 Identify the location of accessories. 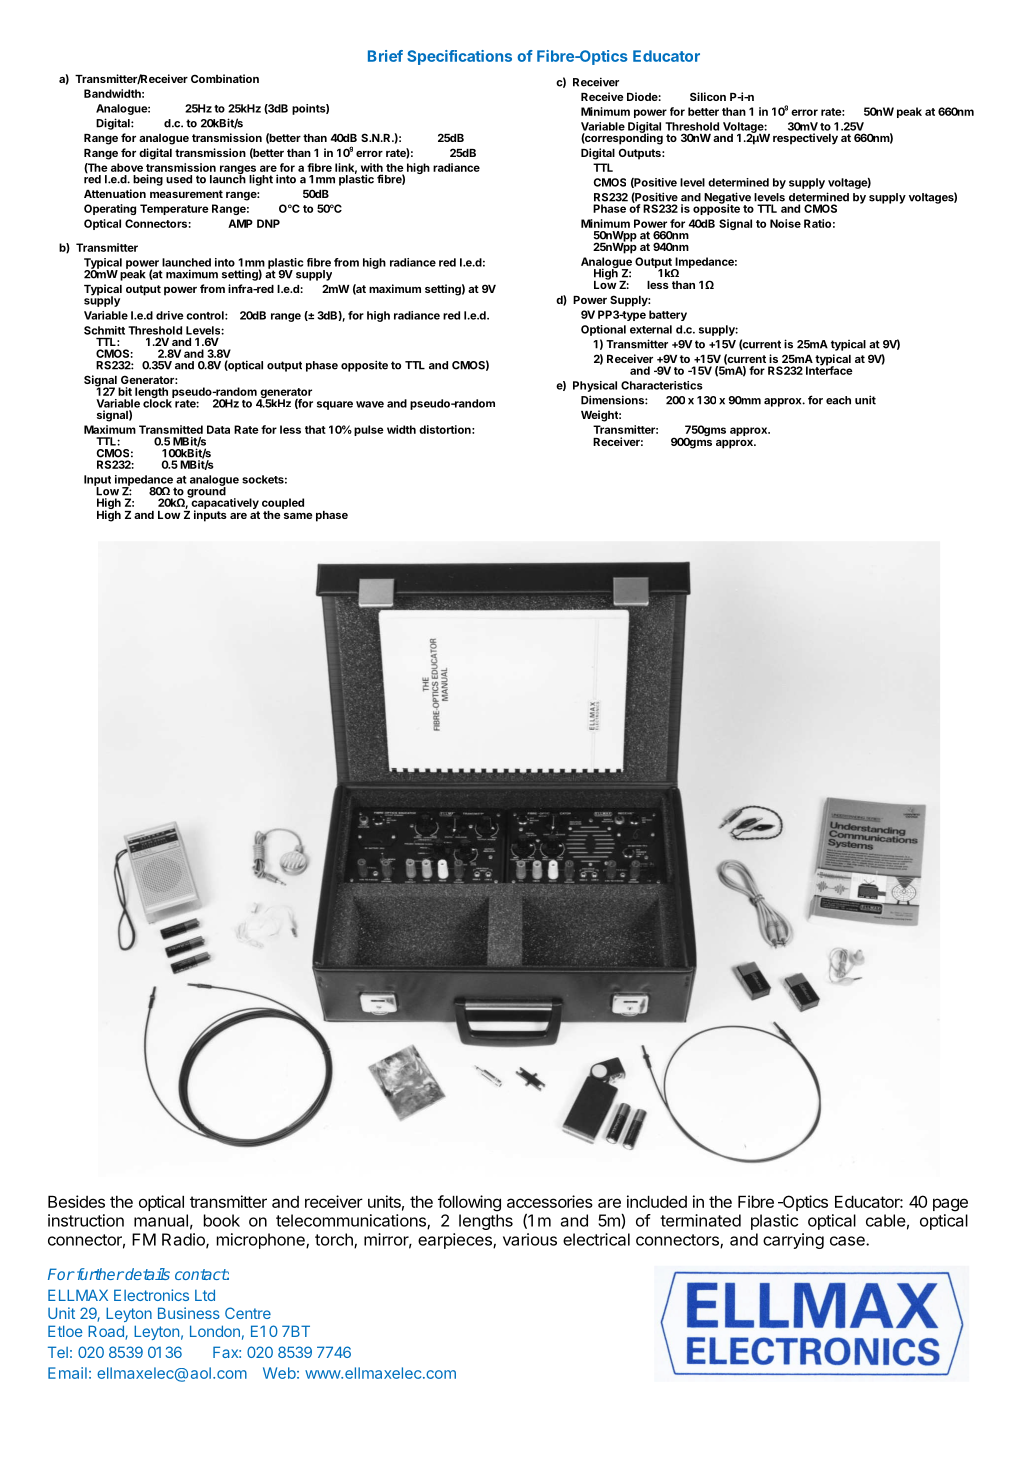
(550, 1201).
